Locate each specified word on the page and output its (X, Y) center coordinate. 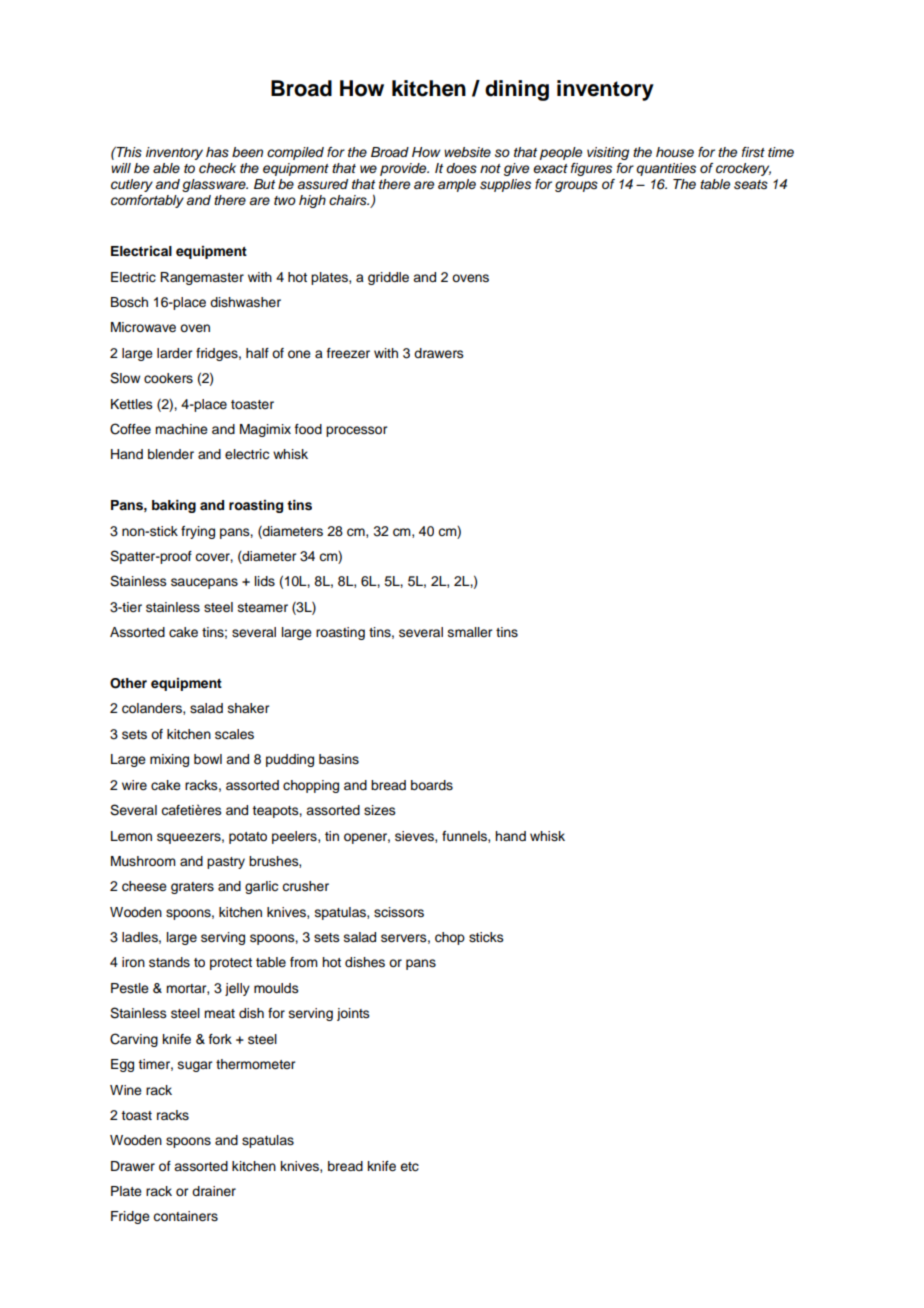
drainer (214, 1191)
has (217, 152)
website (467, 152)
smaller (470, 632)
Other (128, 683)
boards (432, 785)
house (675, 152)
